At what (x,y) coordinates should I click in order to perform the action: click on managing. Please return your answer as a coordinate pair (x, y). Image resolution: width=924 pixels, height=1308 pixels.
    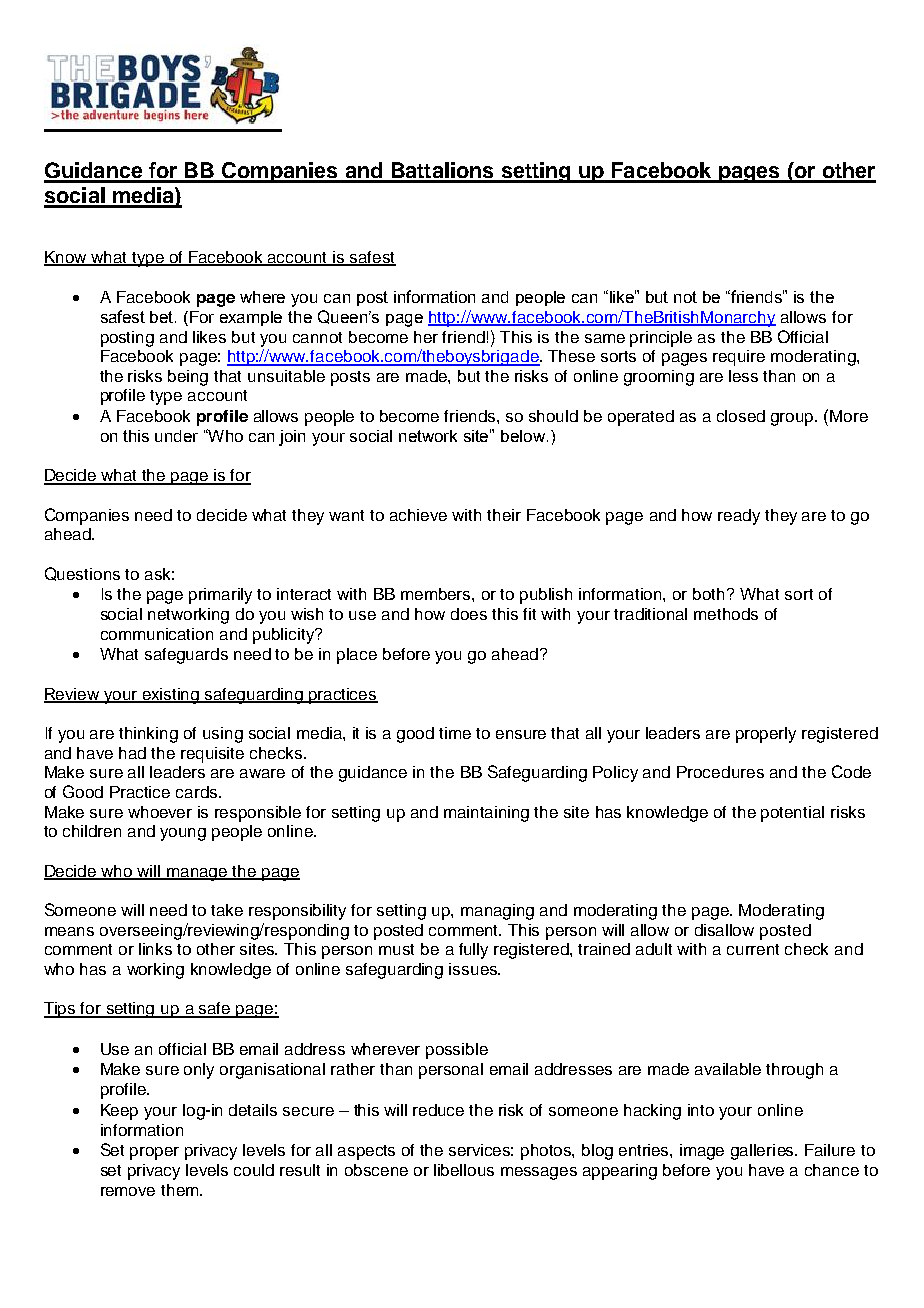
    Looking at the image, I should click on (497, 912).
